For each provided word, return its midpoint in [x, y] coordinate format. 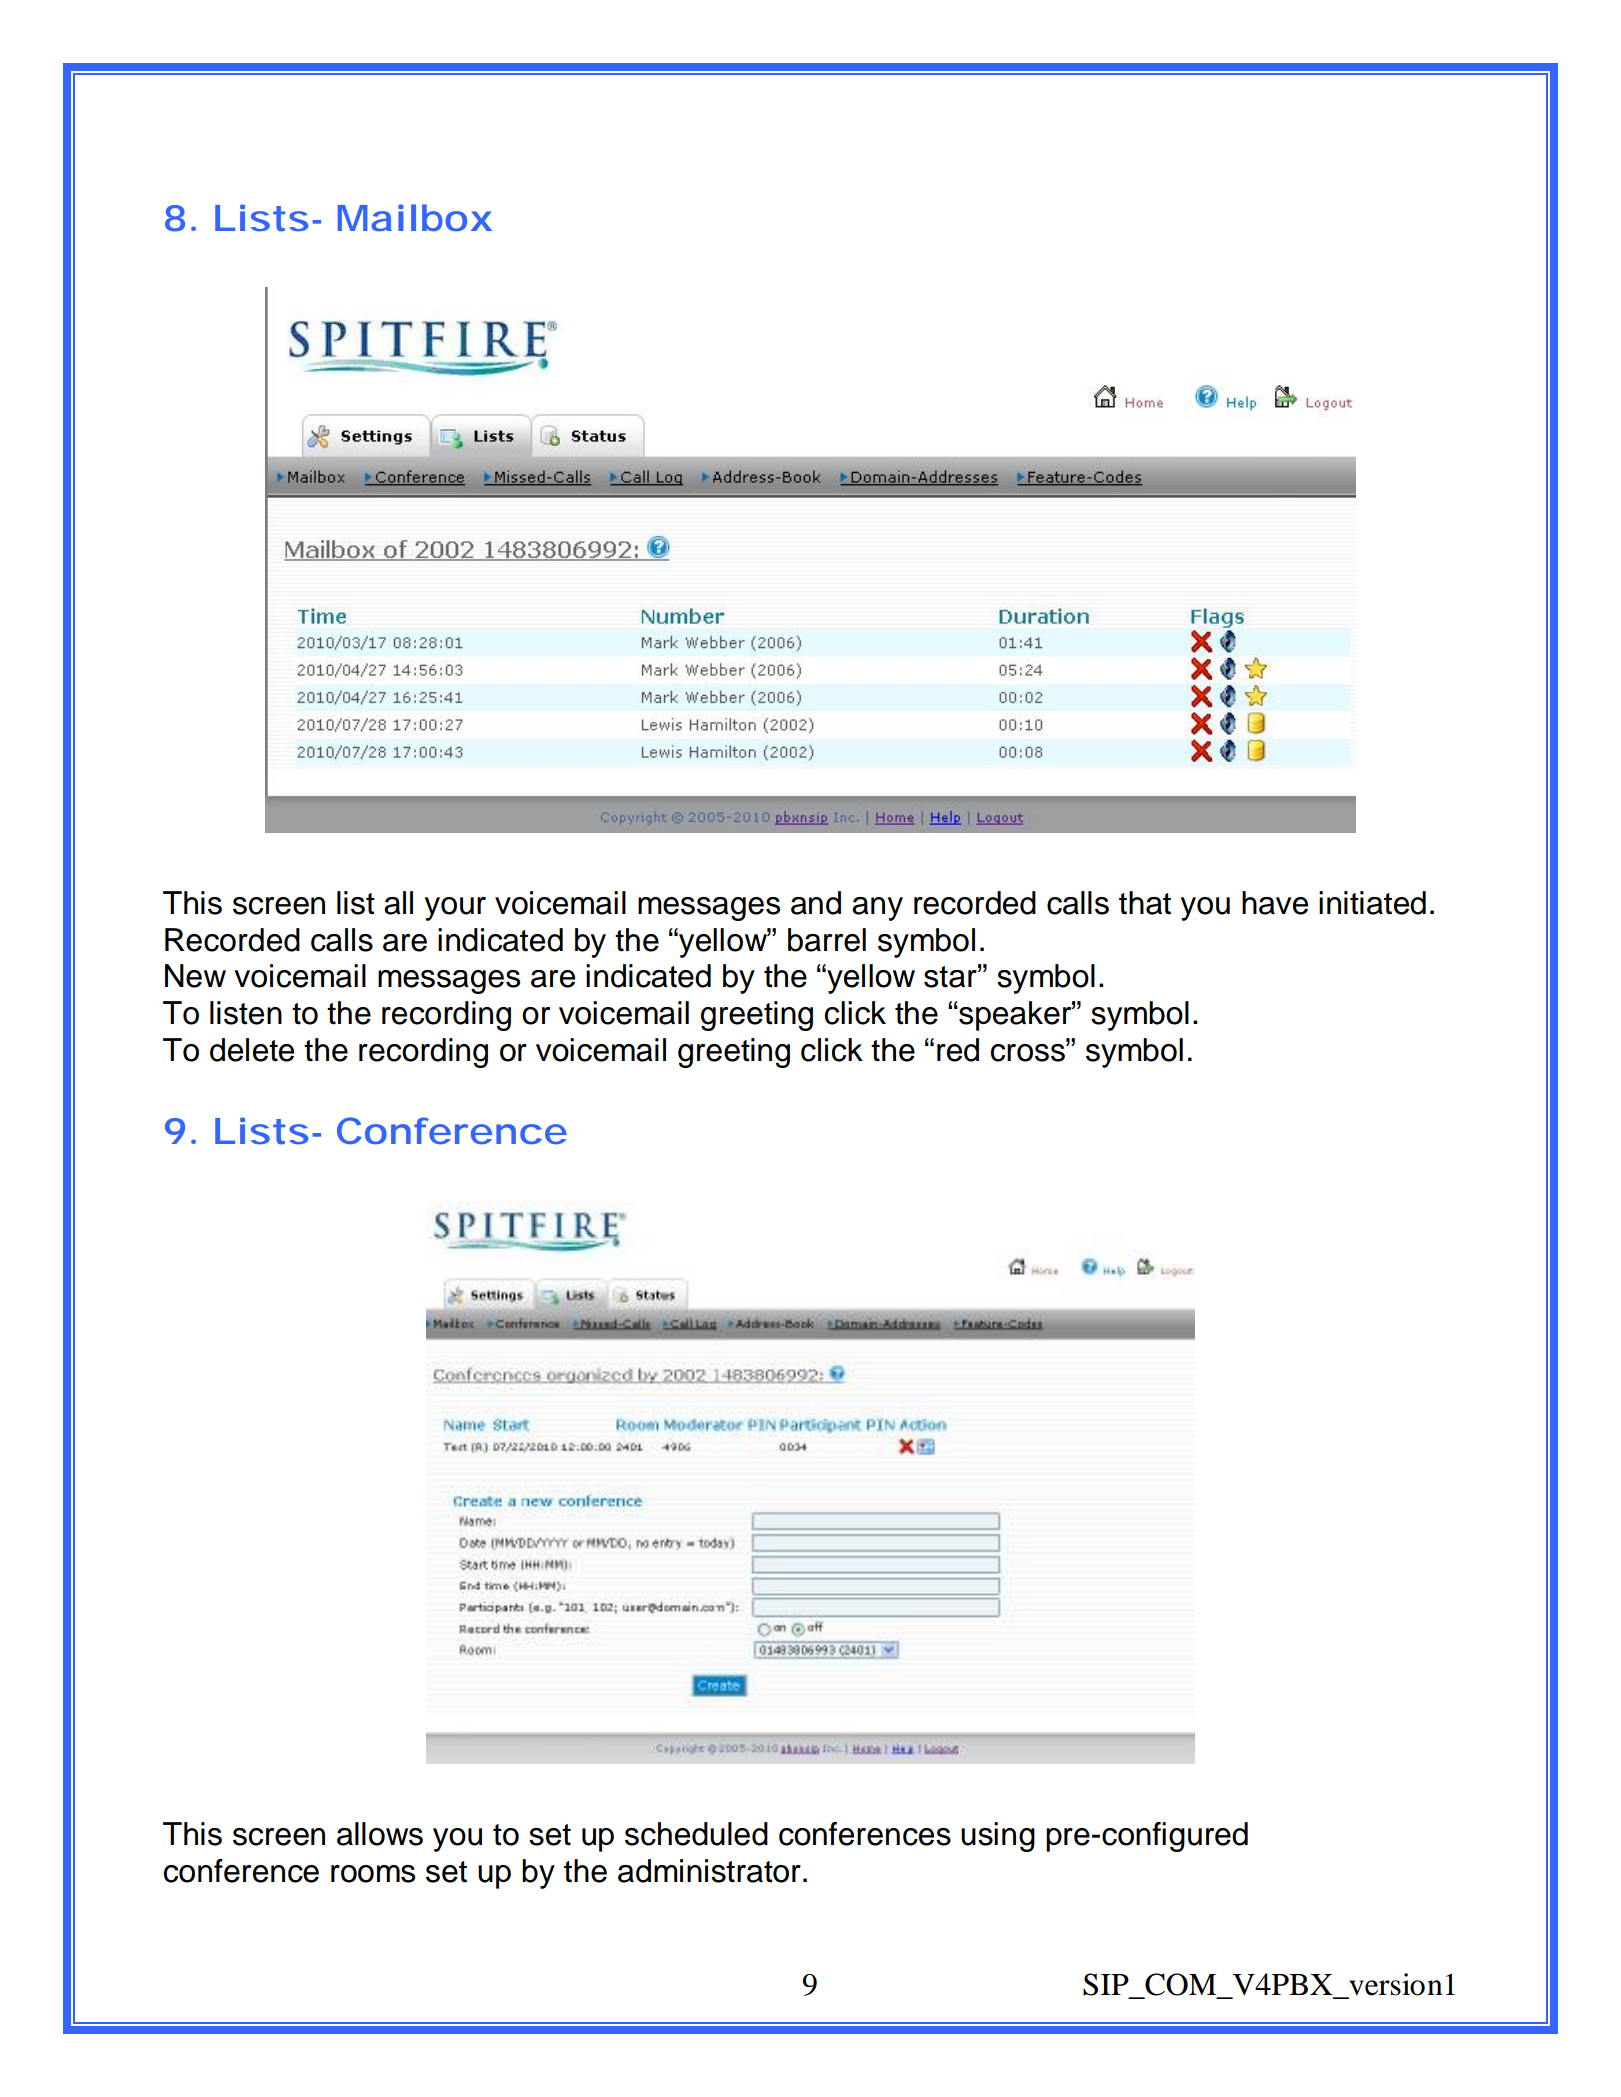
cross [1029, 1051]
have [1275, 903]
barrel [827, 940]
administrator [709, 1871]
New [195, 976]
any [877, 909]
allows [380, 1834]
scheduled [696, 1834]
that [1145, 903]
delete [252, 1050]
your [455, 909]
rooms [373, 1874]
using [998, 1837]
